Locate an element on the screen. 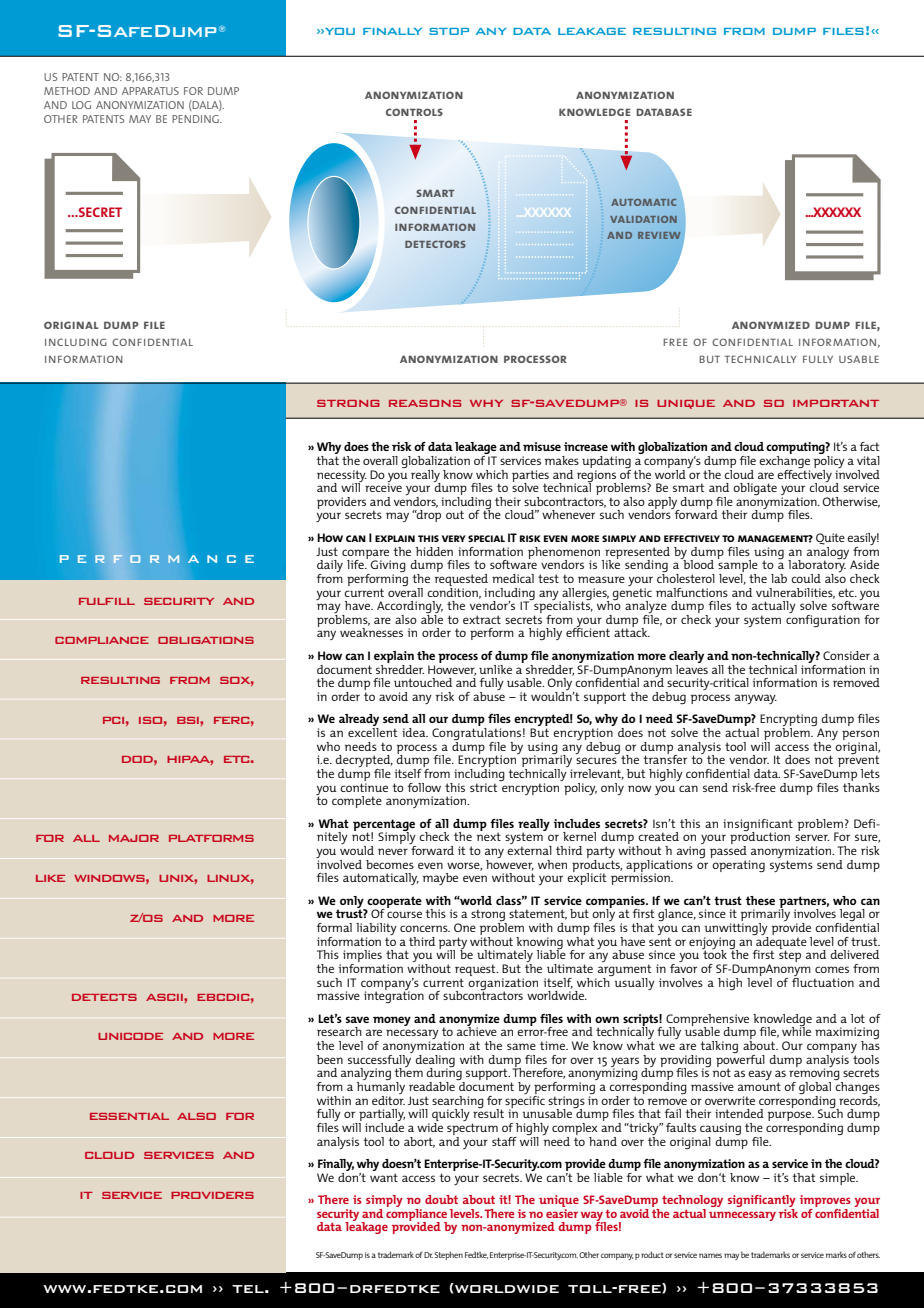 This screenshot has width=924, height=1308. stop is located at coordinates (449, 31).
